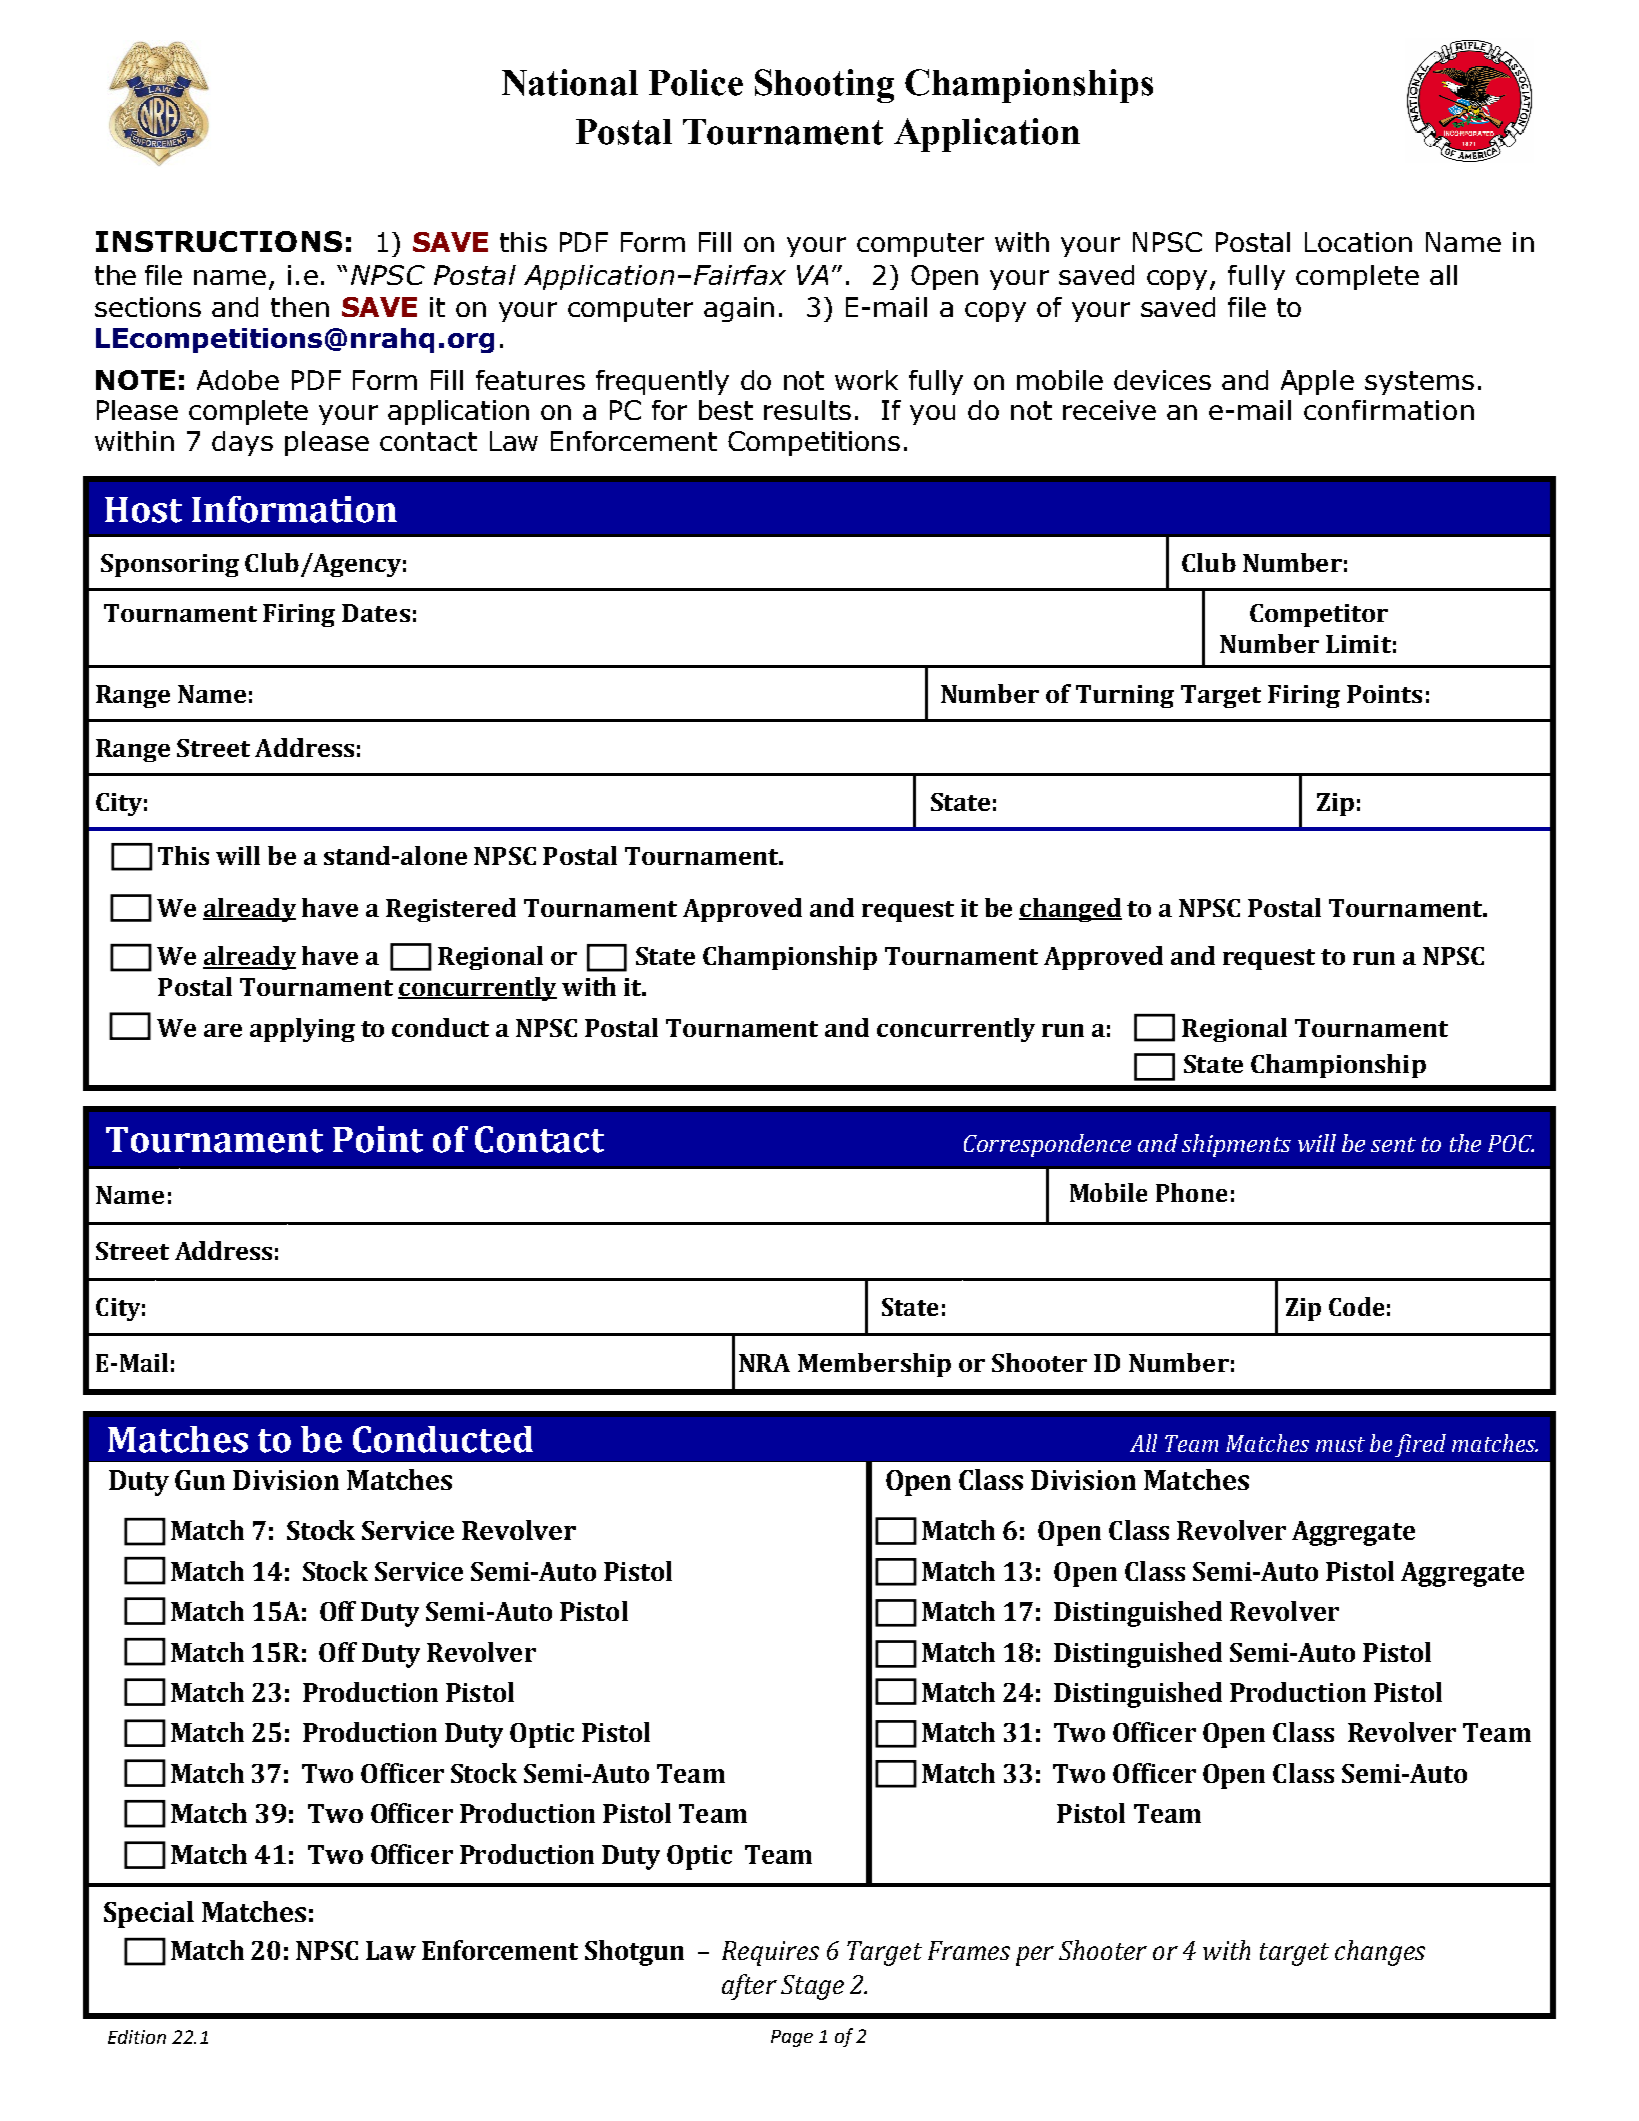  Describe the element at coordinates (1358, 644) in the screenshot. I see `Limit` at that location.
